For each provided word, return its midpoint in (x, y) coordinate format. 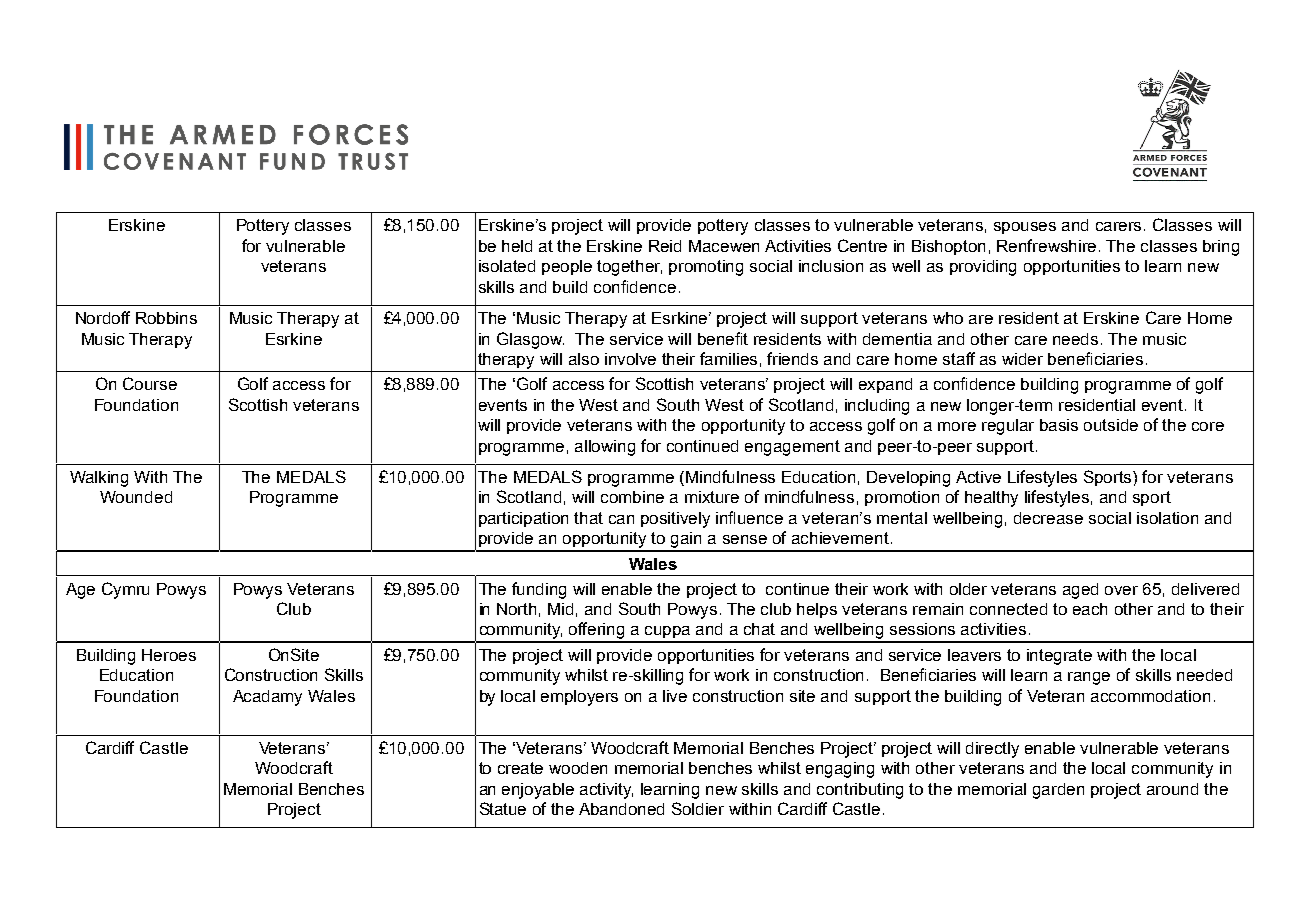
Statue (503, 808)
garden (1058, 791)
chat (759, 629)
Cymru (125, 590)
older (968, 589)
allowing (605, 448)
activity (606, 791)
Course (150, 383)
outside (1111, 425)
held (517, 246)
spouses (1025, 228)
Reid (665, 246)
